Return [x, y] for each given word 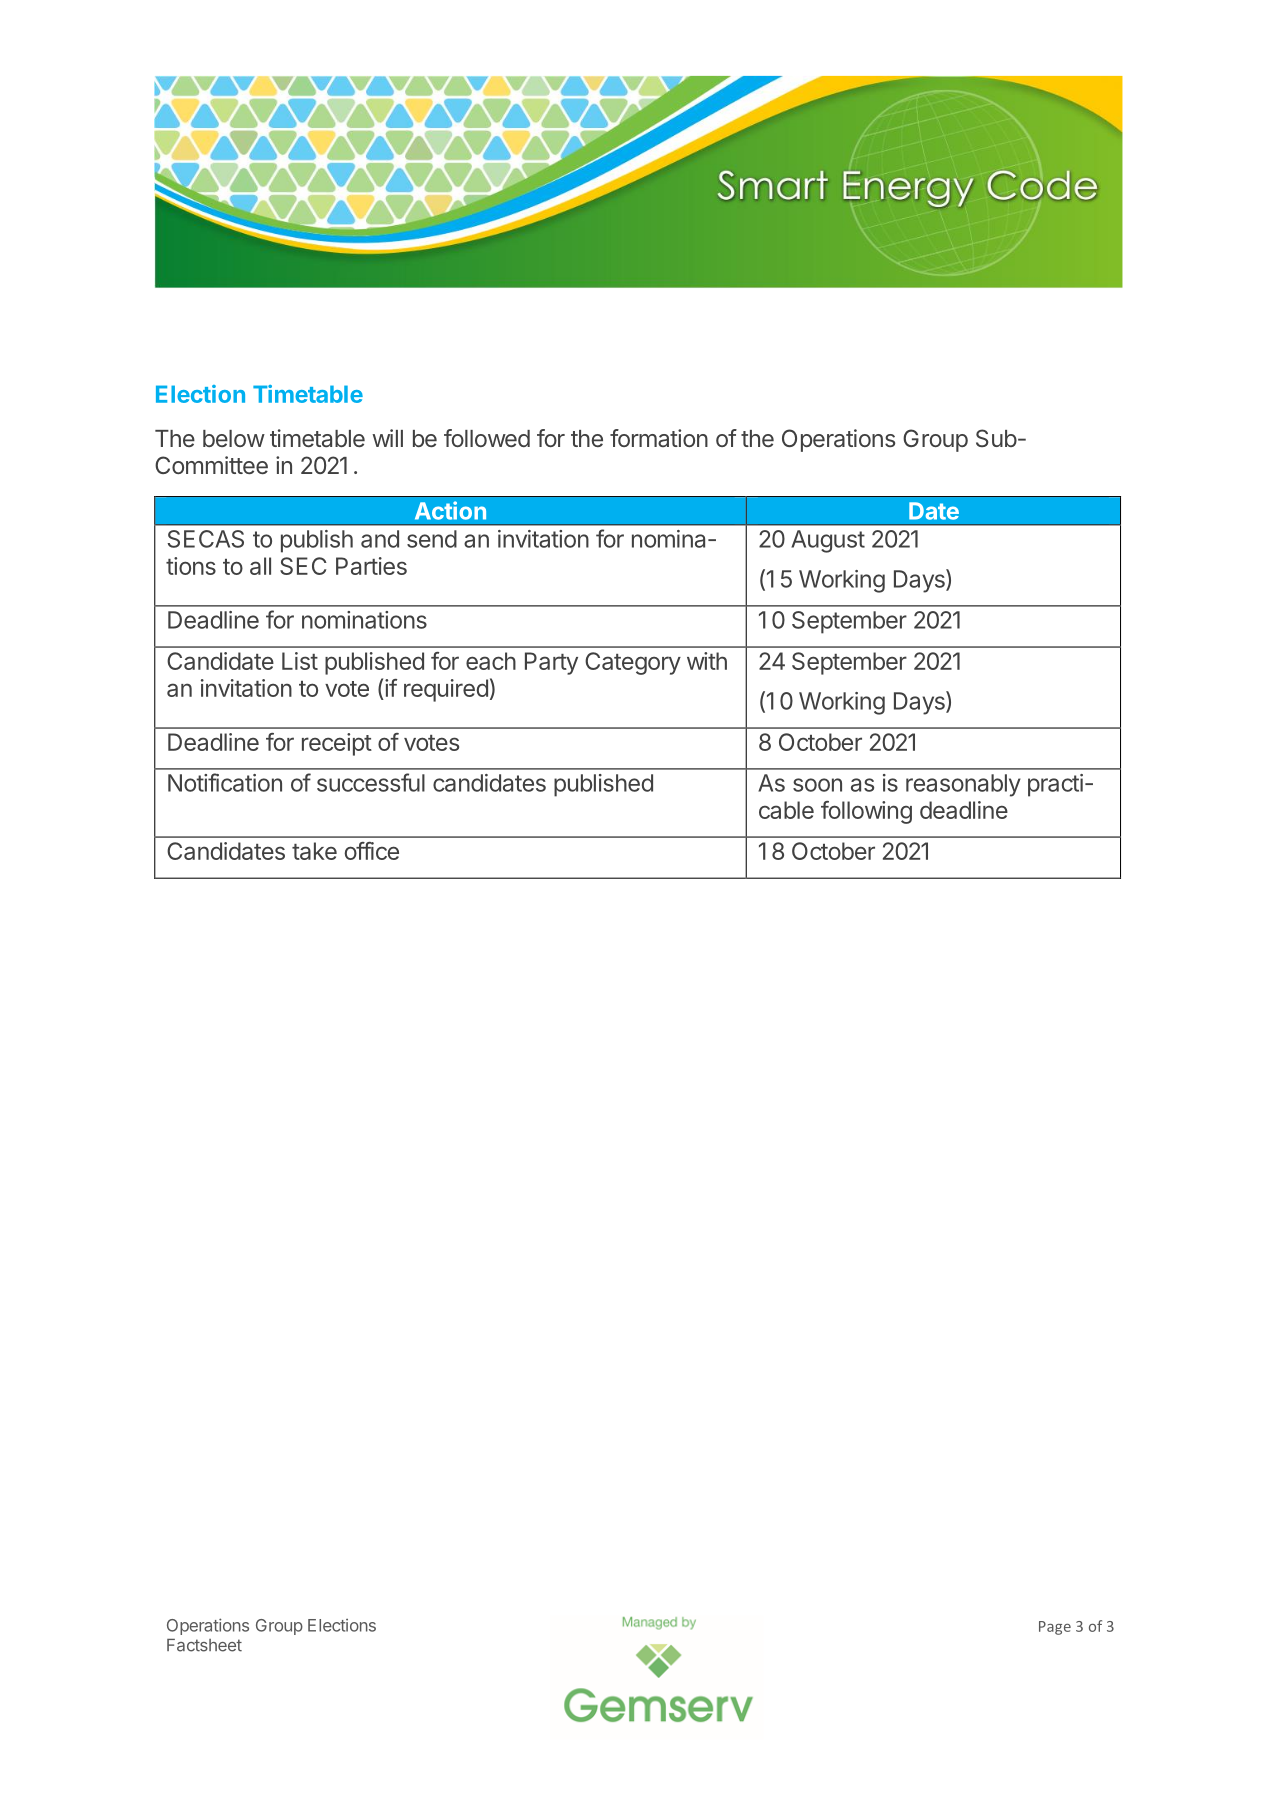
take [314, 851]
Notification [225, 782]
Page [1055, 1628]
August [828, 541]
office [371, 851]
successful [371, 782]
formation [659, 438]
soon [817, 785]
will [387, 438]
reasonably [963, 785]
